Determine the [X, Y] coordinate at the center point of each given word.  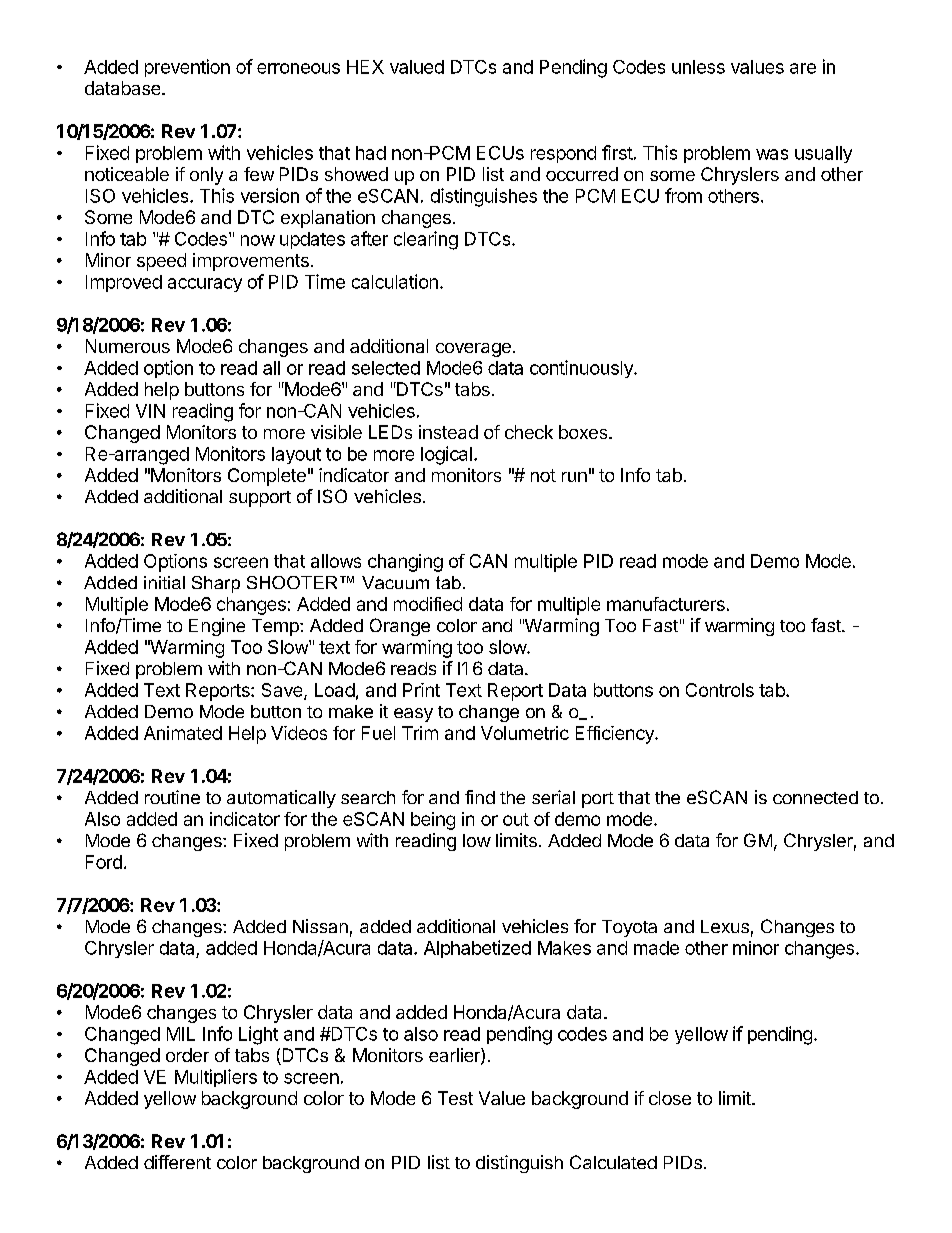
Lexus [725, 926]
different [177, 1162]
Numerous [128, 346]
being [433, 821]
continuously [582, 369]
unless [698, 67]
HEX [365, 67]
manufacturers [666, 604]
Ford [104, 862]
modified [428, 604]
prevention [187, 68]
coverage [473, 350]
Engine [217, 627]
